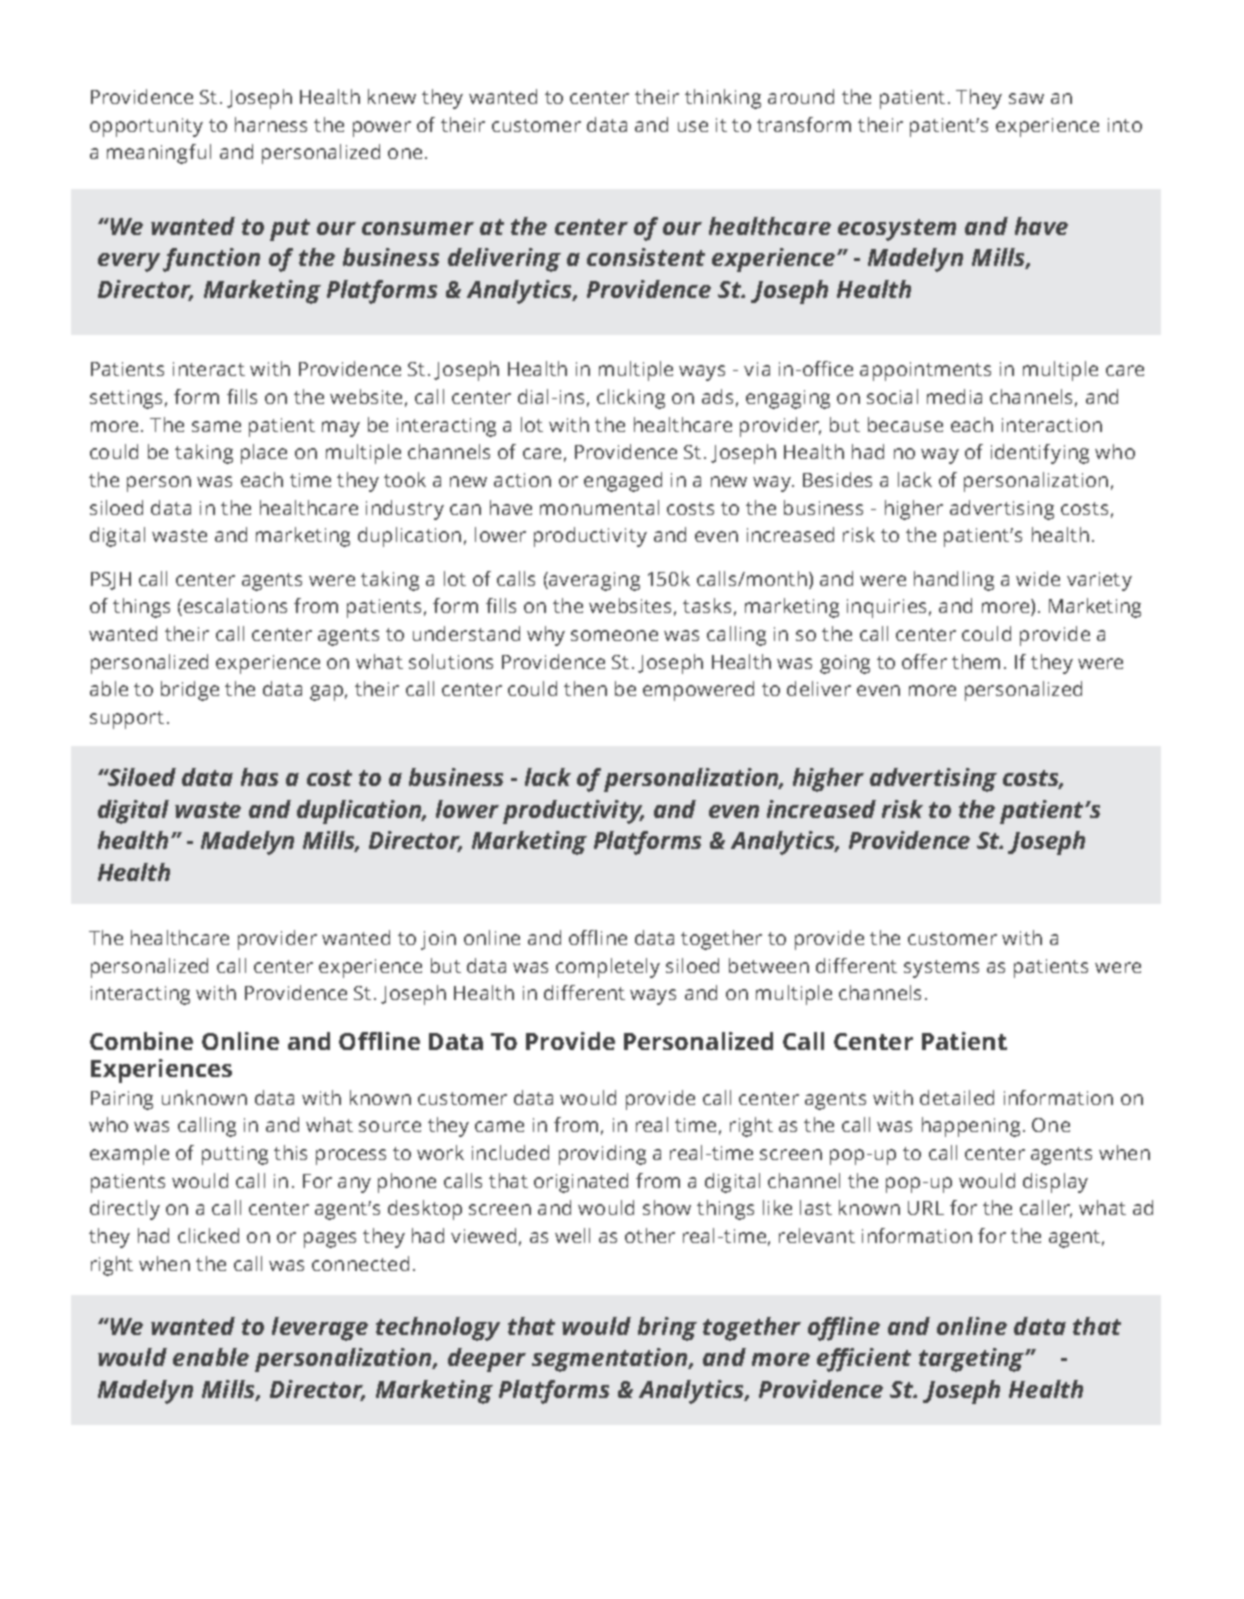 The image size is (1244, 1599). What do you see at coordinates (438, 940) in the document?
I see `join` at bounding box center [438, 940].
